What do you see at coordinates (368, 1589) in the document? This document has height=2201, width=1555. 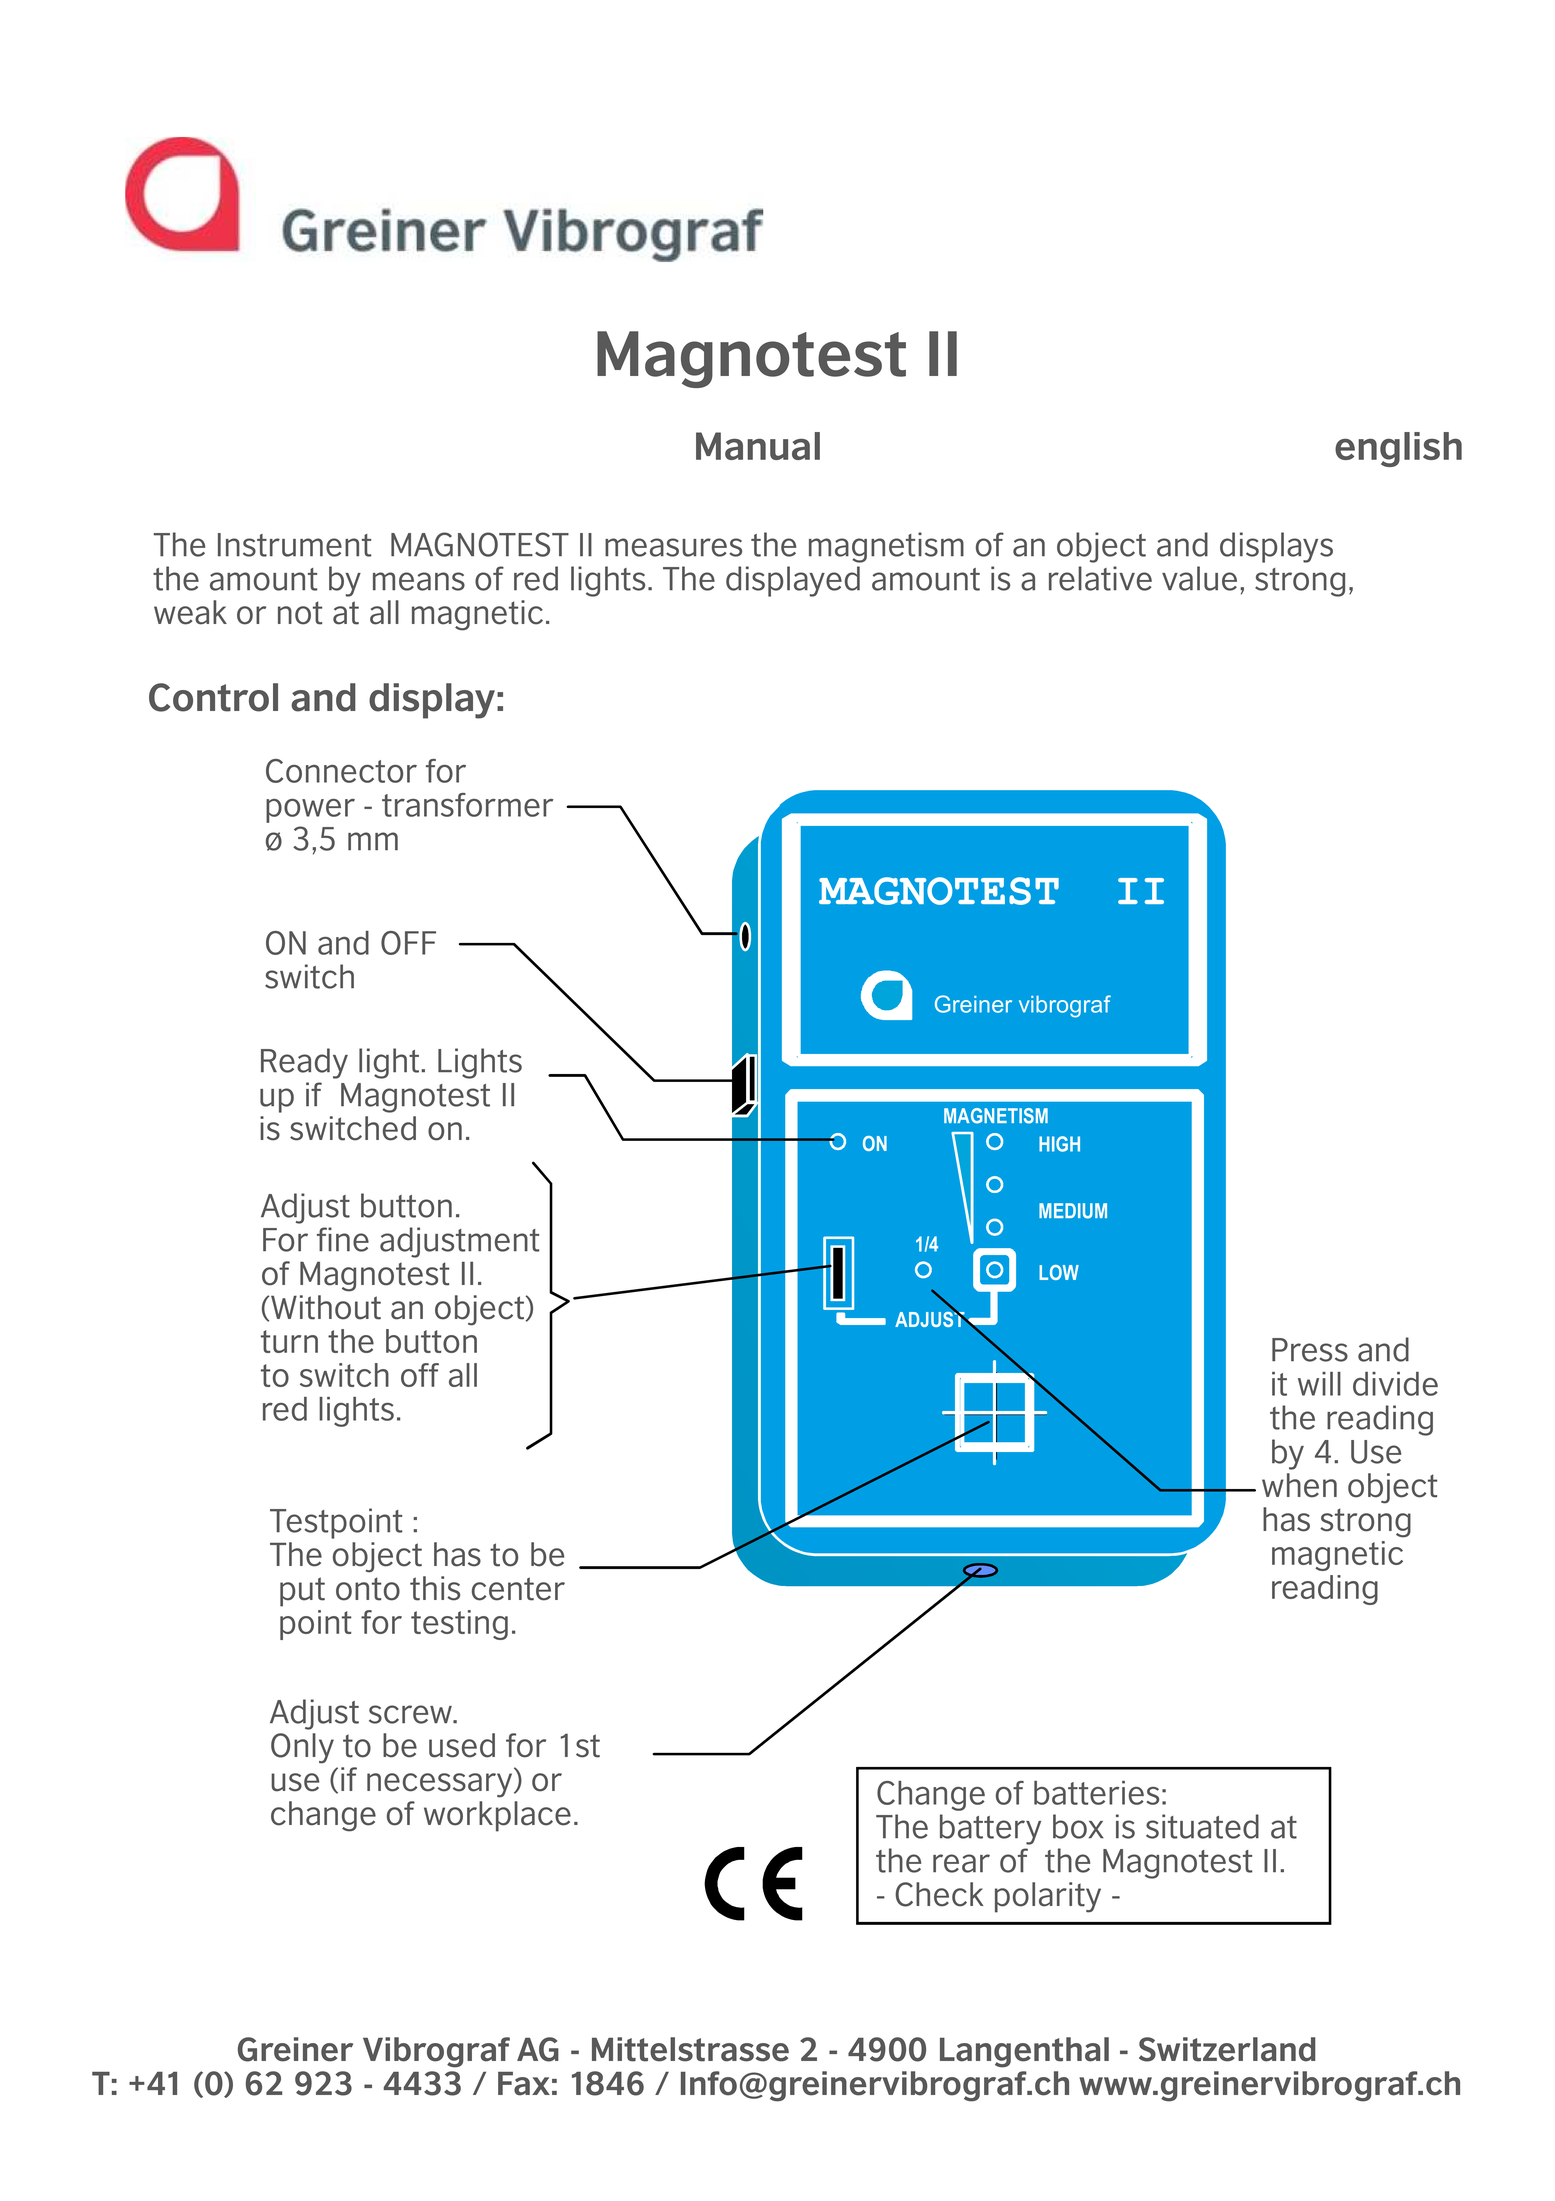 I see `onto` at bounding box center [368, 1589].
